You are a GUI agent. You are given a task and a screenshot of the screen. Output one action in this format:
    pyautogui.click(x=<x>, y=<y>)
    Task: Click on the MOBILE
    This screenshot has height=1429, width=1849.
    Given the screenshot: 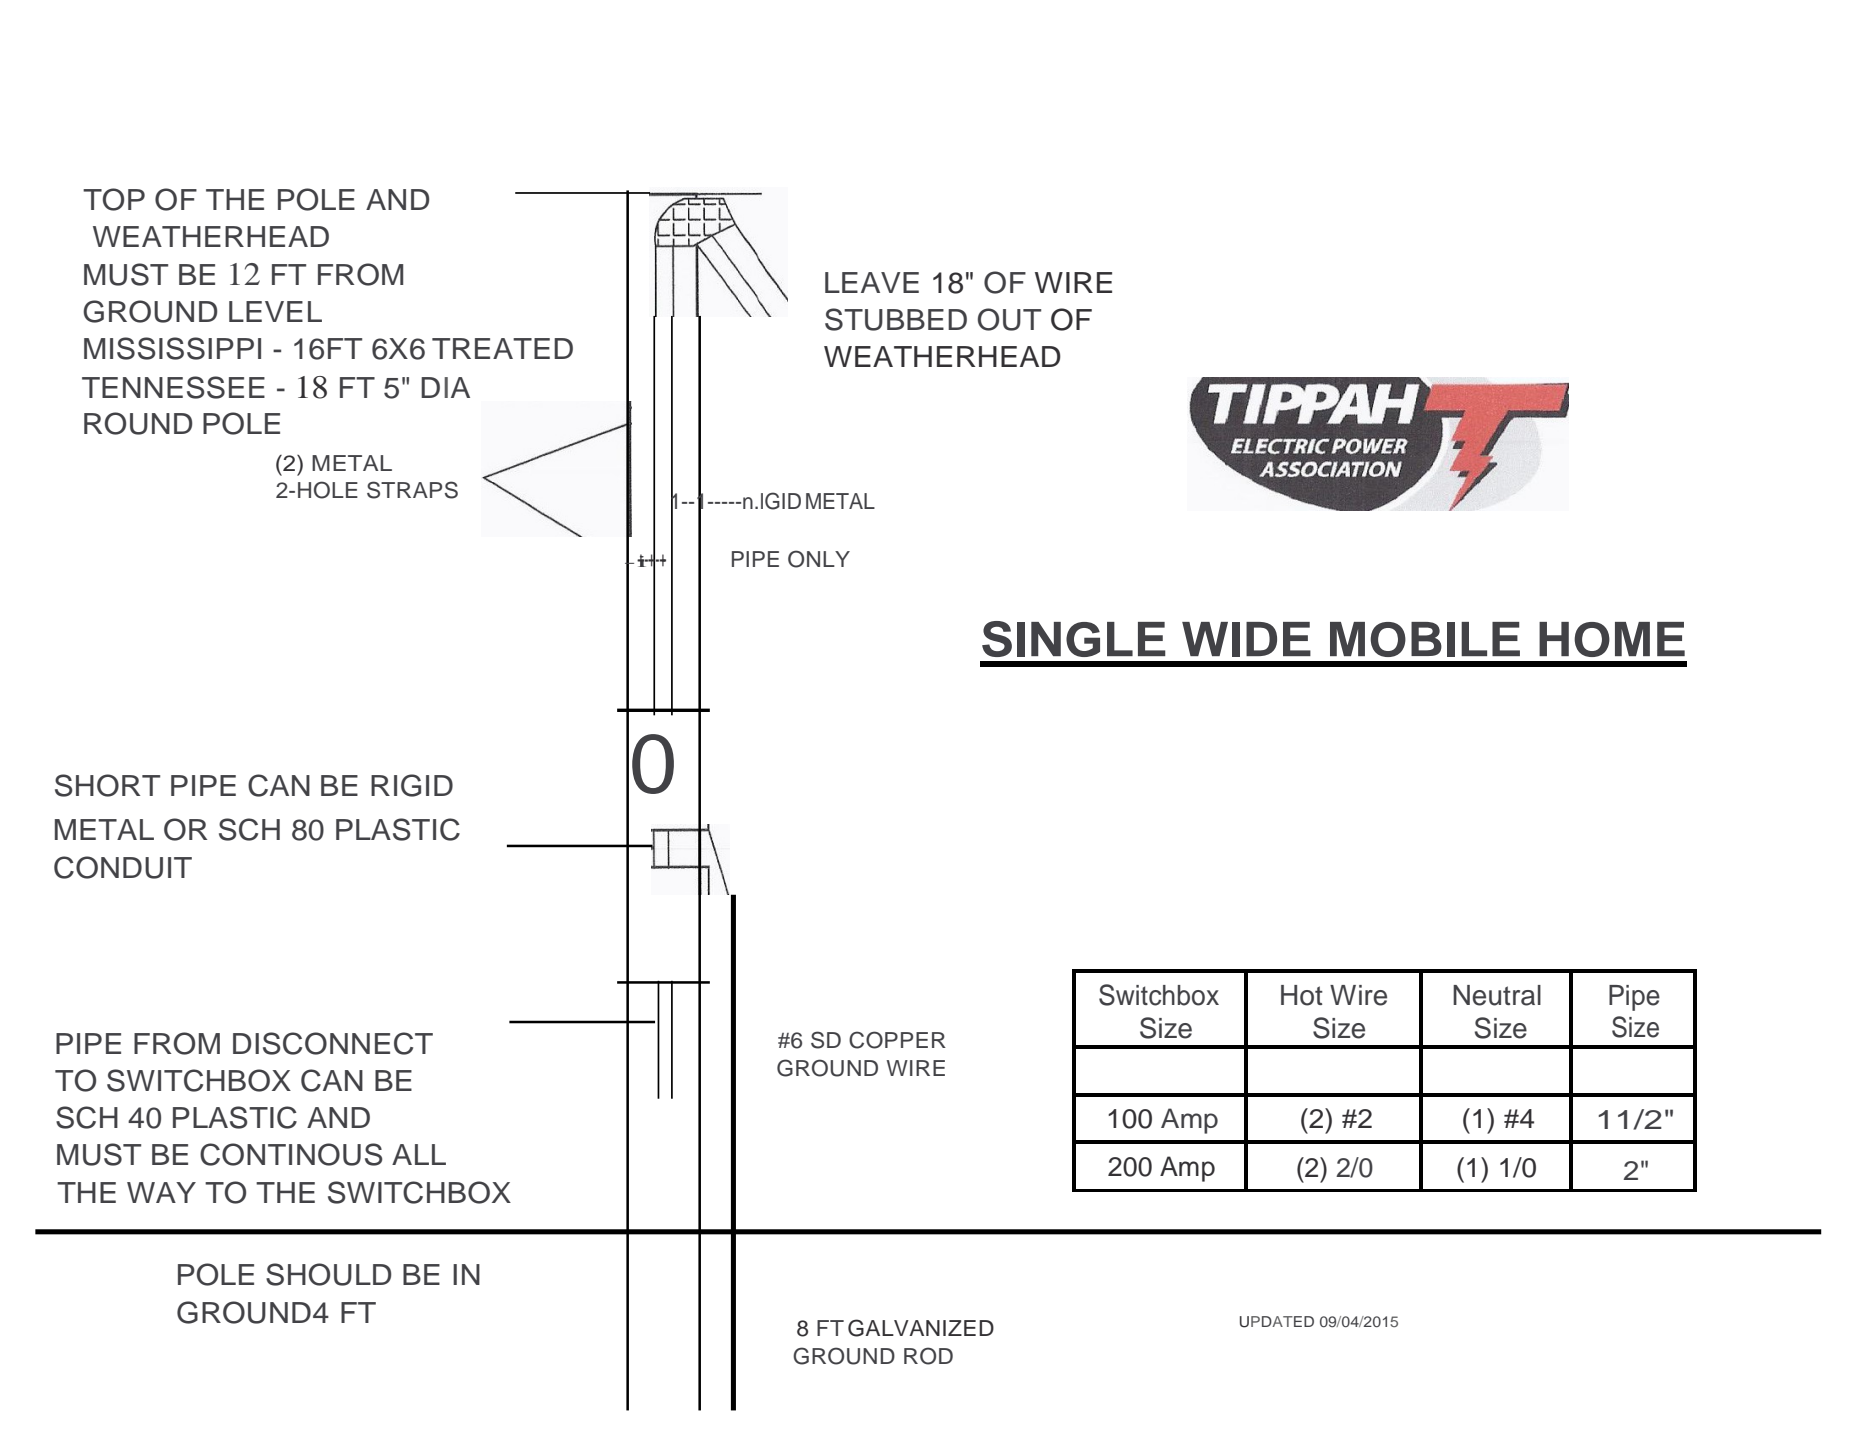 What is the action you would take?
    pyautogui.click(x=1425, y=639)
